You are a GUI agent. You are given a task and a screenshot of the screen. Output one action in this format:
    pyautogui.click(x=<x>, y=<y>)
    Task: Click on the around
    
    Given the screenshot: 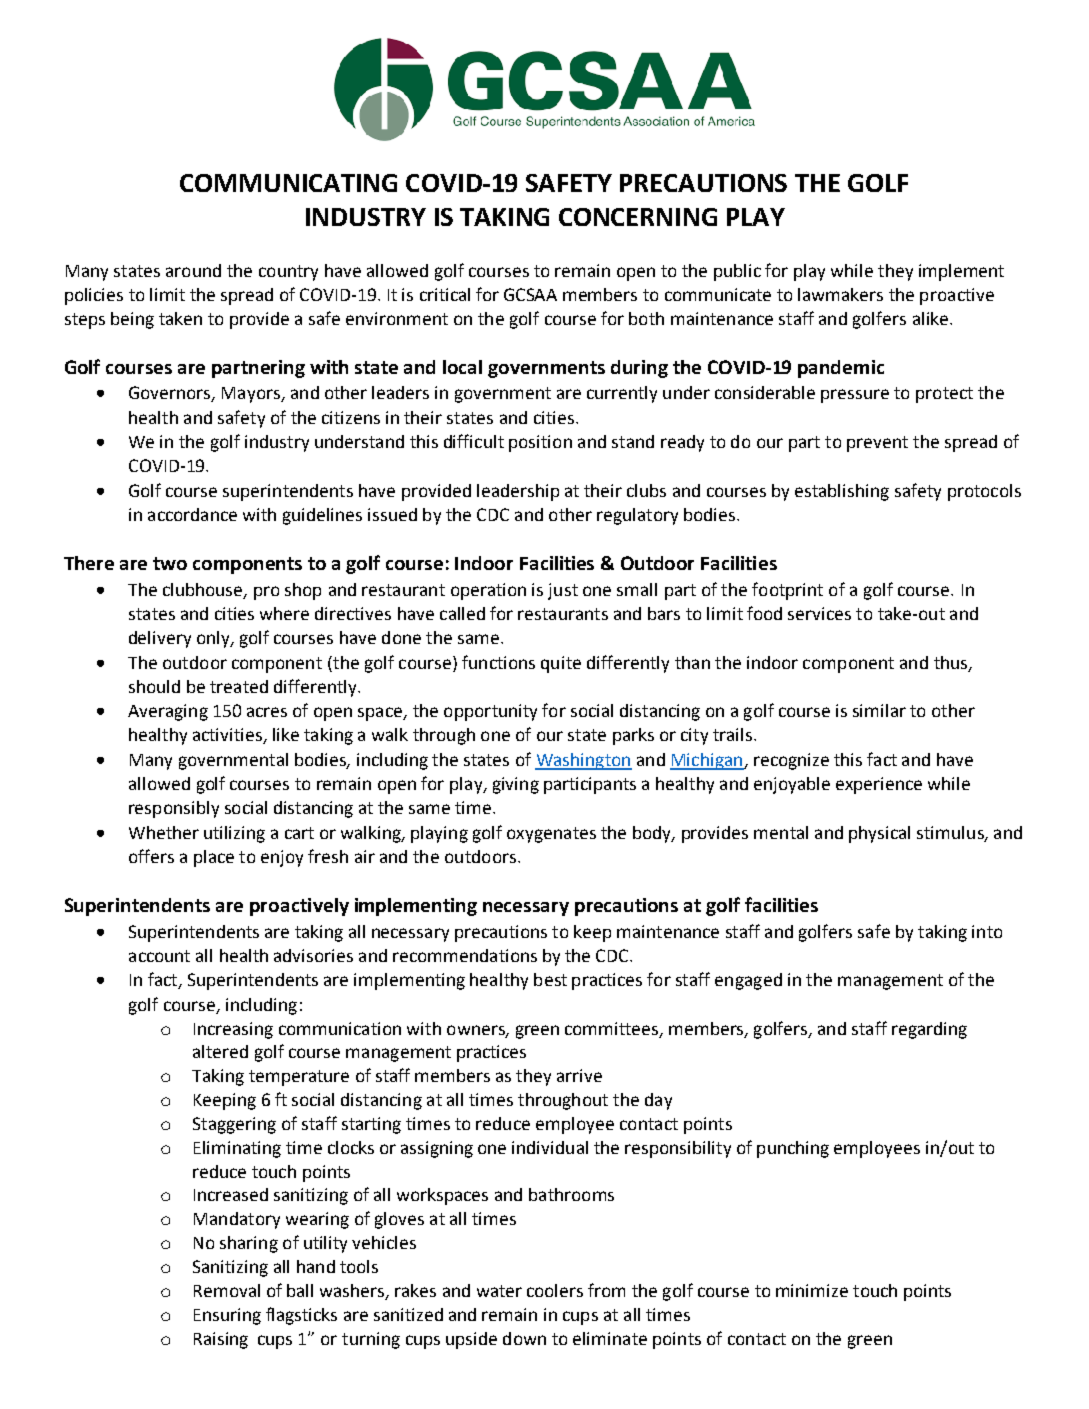 What is the action you would take?
    pyautogui.click(x=193, y=270)
